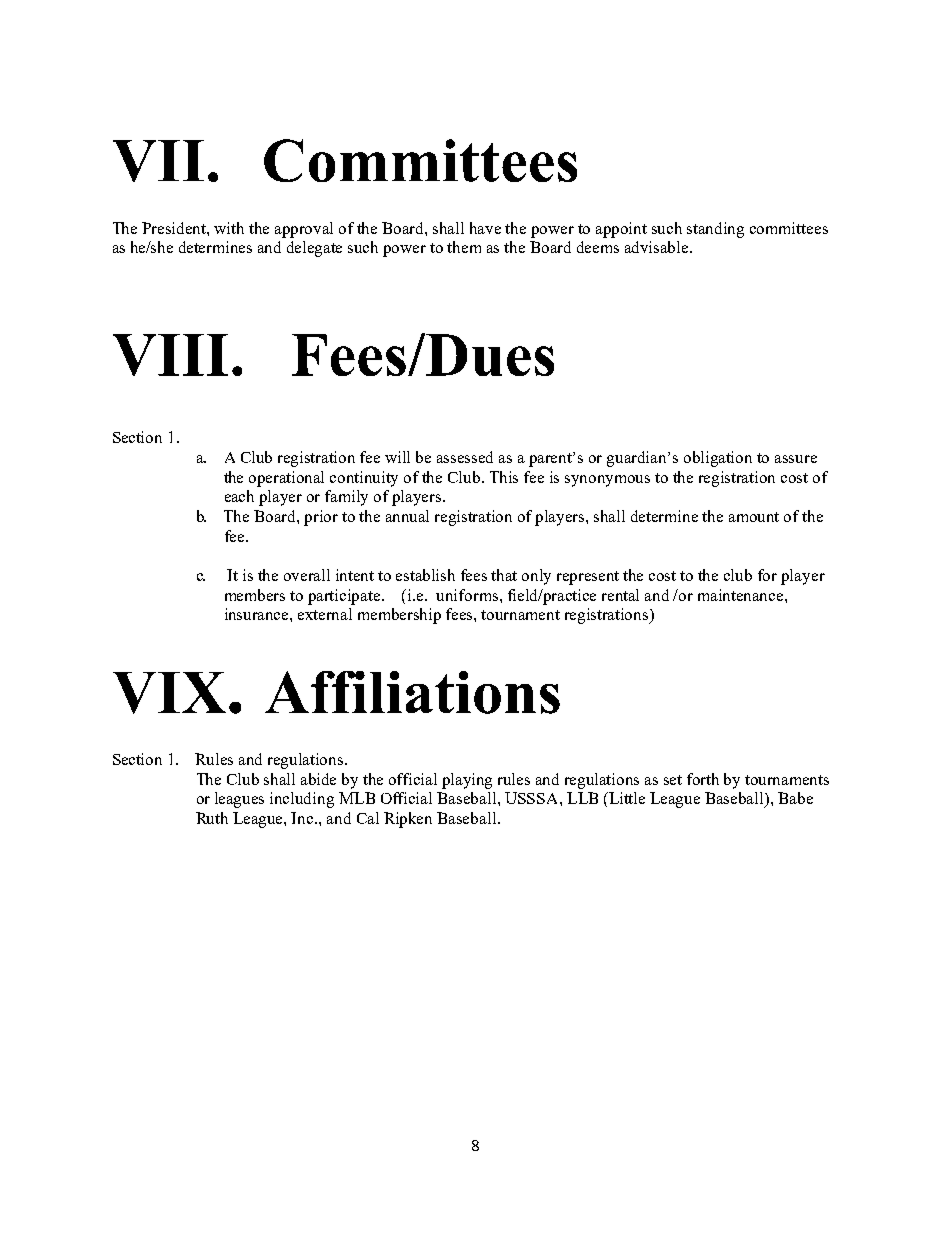  I want to click on playing, so click(467, 781).
